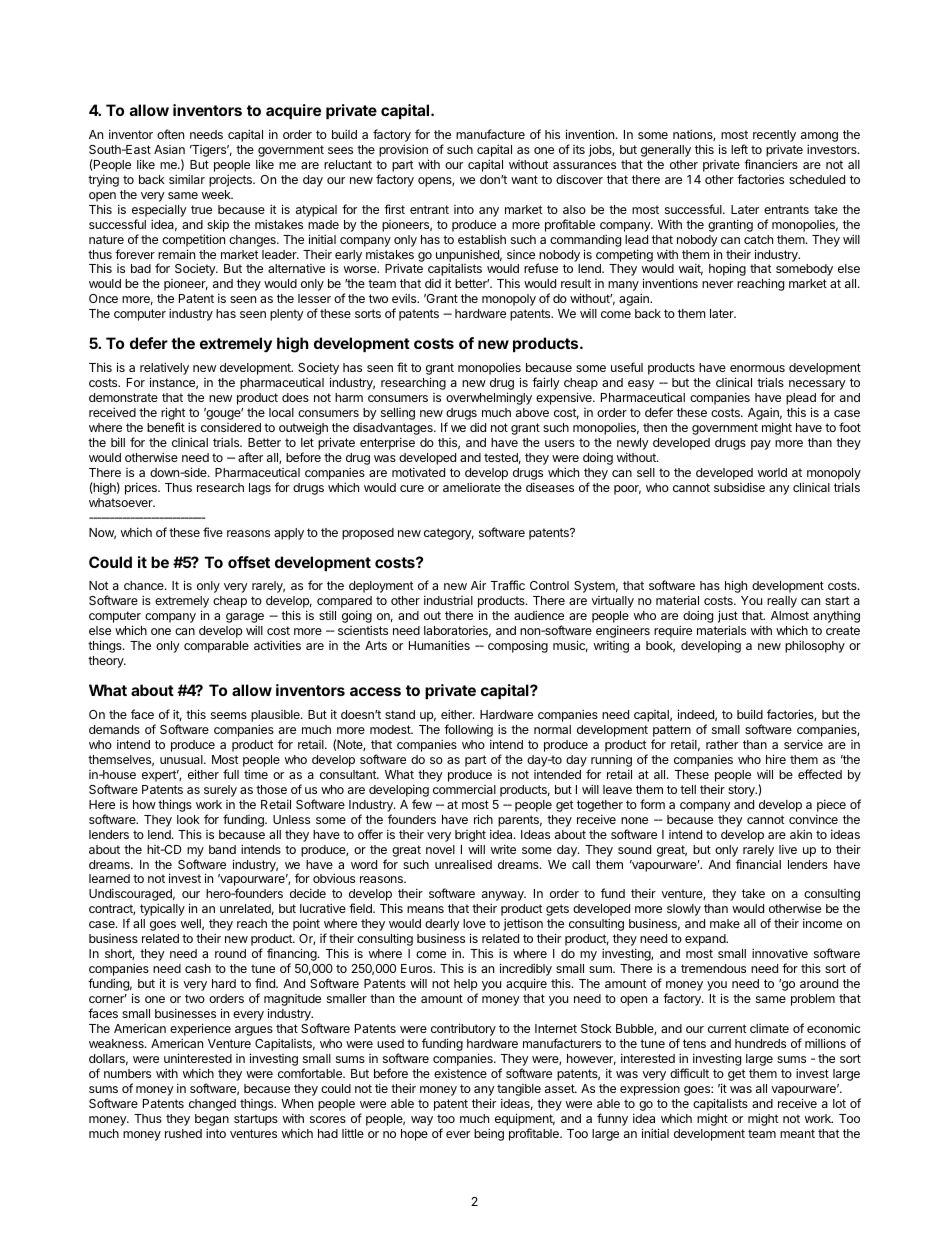  I want to click on ameliorate, so click(472, 487).
